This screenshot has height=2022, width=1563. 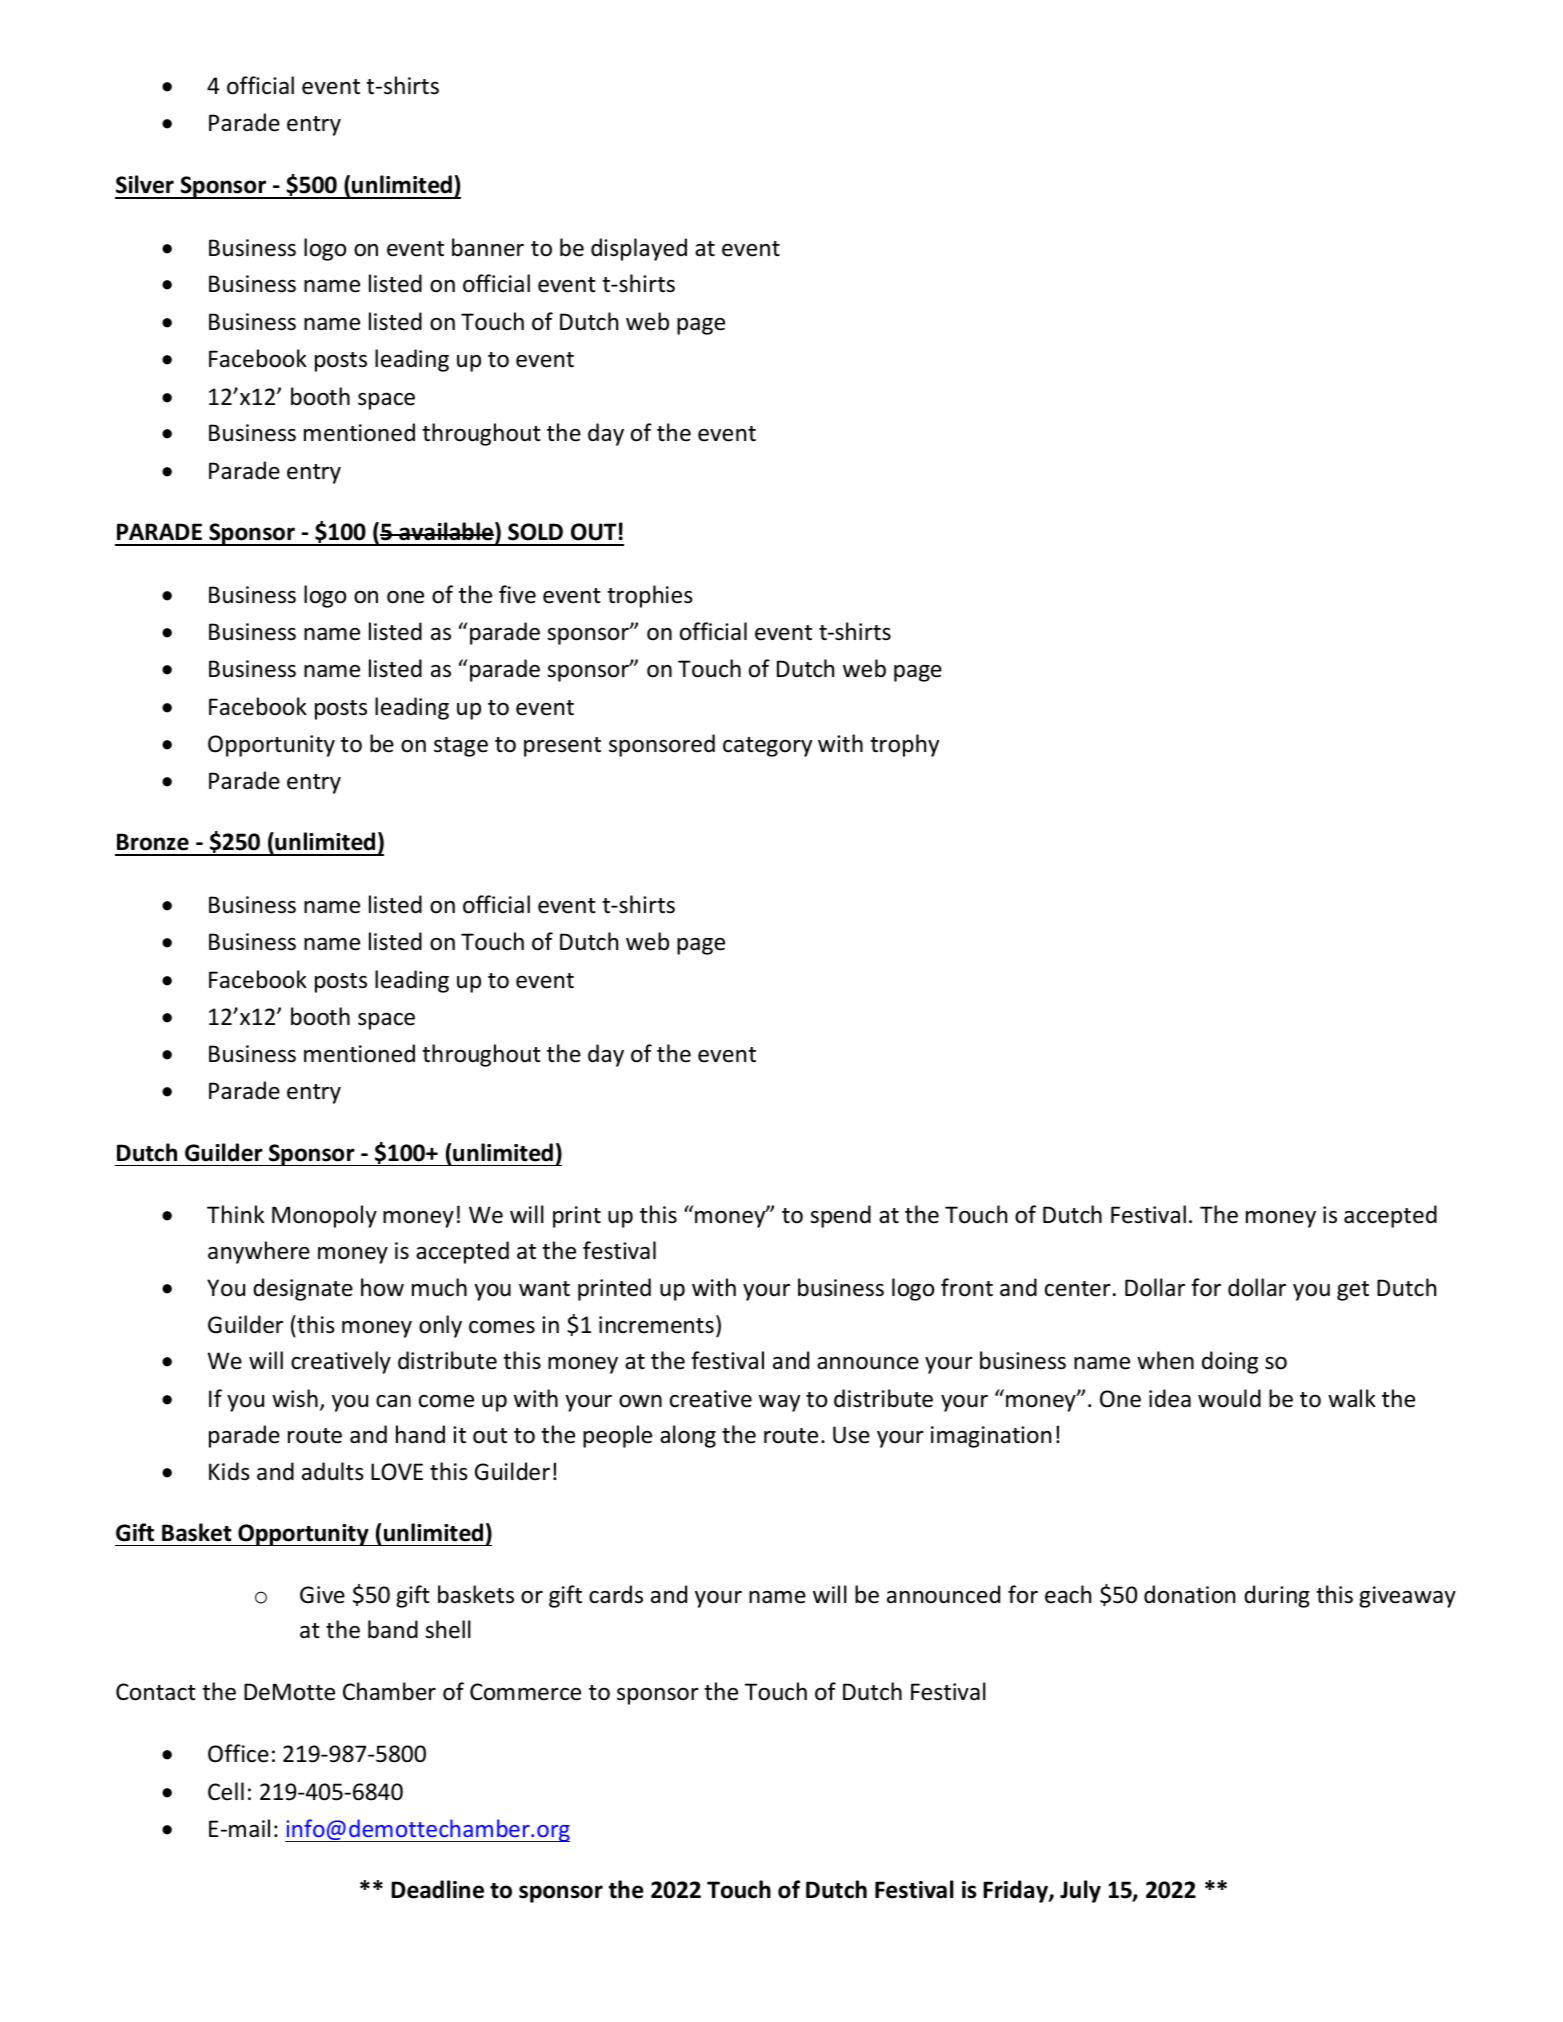 What do you see at coordinates (767, 747) in the screenshot?
I see `category` at bounding box center [767, 747].
